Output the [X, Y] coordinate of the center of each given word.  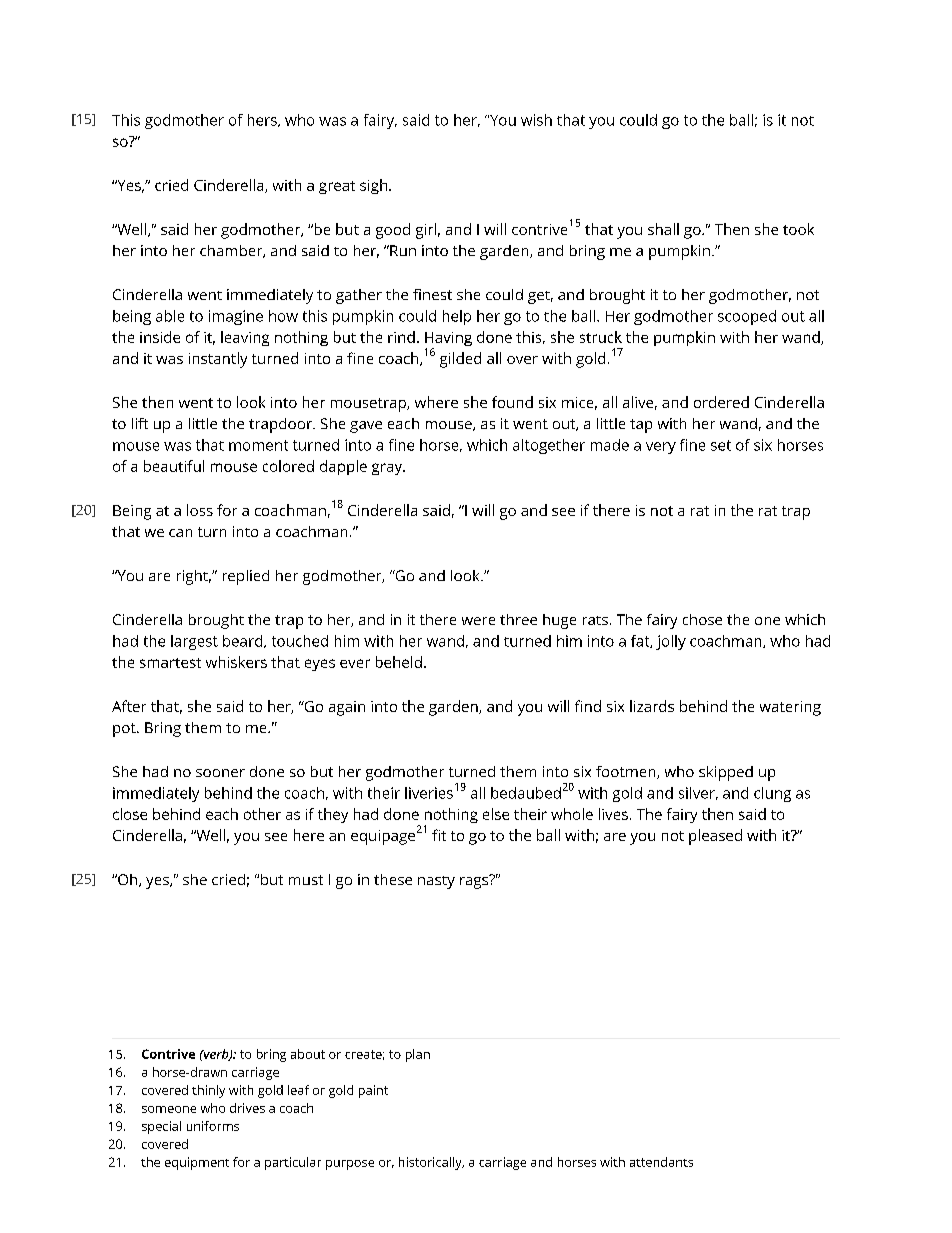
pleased [715, 837]
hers [263, 120]
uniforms [213, 1126]
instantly [218, 360]
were [478, 621]
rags [475, 881]
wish [536, 120]
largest [194, 642]
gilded [460, 360]
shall [663, 229]
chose [702, 619]
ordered [721, 402]
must [306, 880]
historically [431, 1163]
